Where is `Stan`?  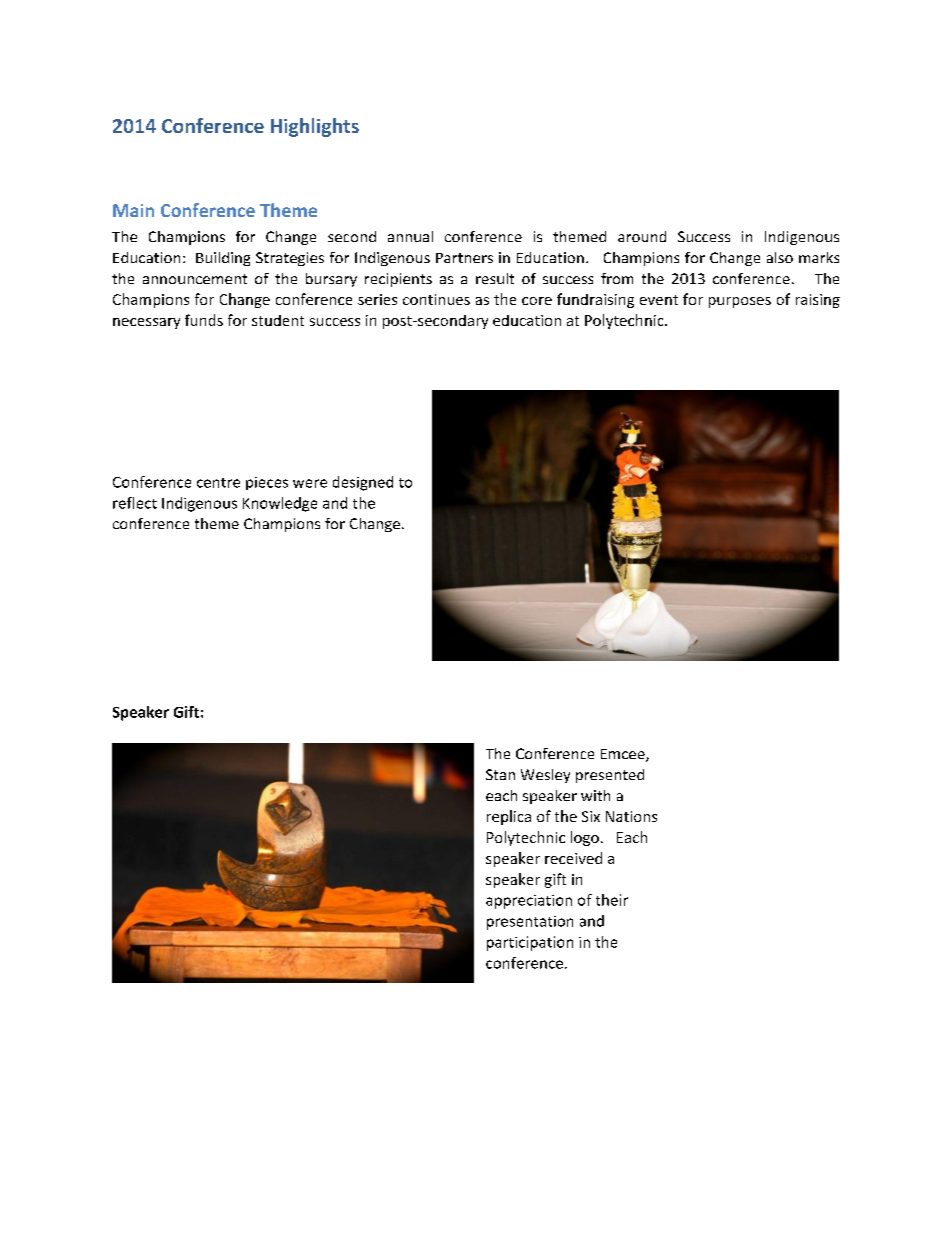 Stan is located at coordinates (500, 774).
